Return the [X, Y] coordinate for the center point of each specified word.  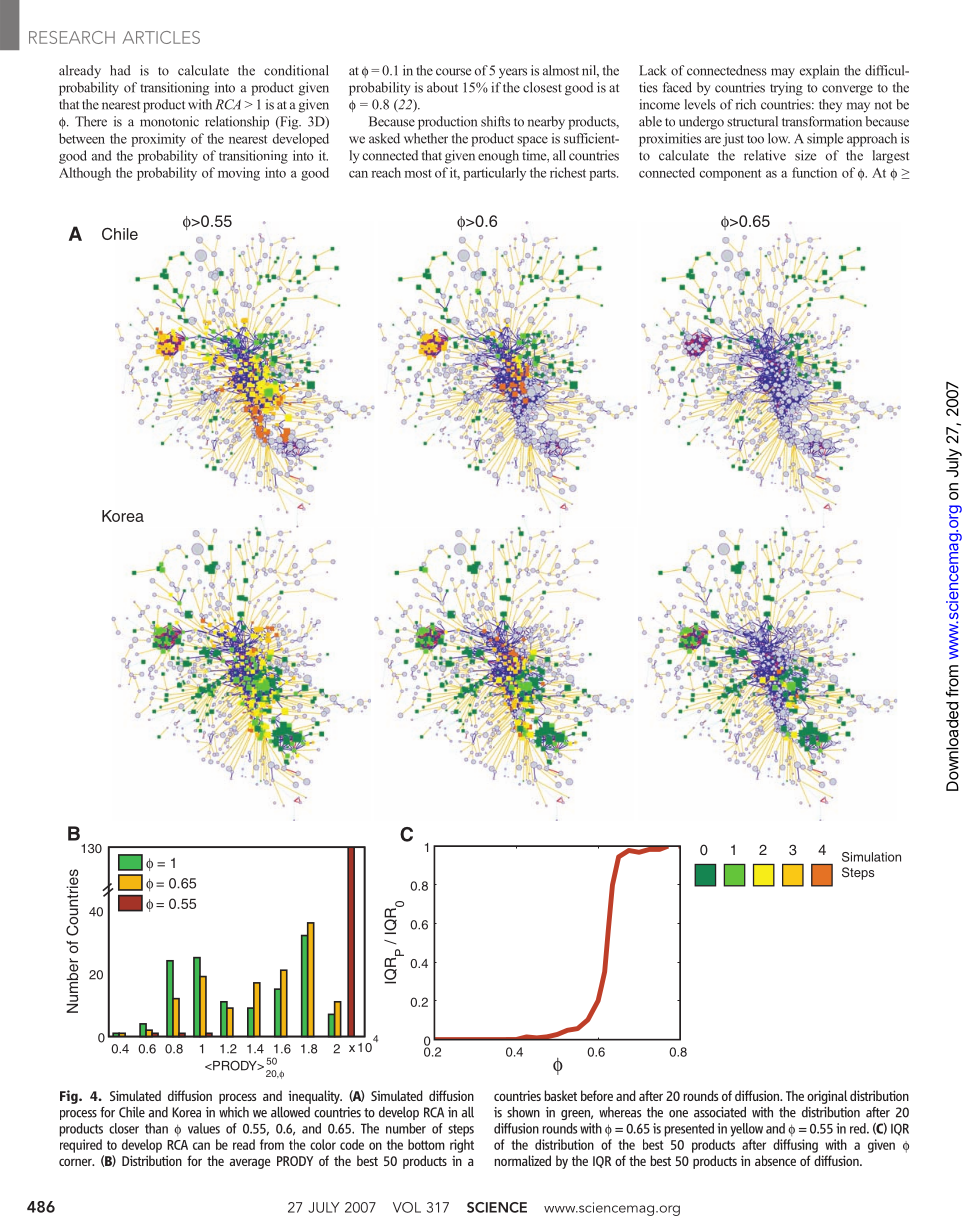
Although [85, 174]
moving [239, 174]
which [234, 1112]
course [453, 72]
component [730, 175]
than [156, 1128]
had [120, 70]
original [827, 1097]
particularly [494, 174]
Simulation [871, 857]
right [462, 1146]
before [597, 1095]
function [814, 172]
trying [786, 89]
